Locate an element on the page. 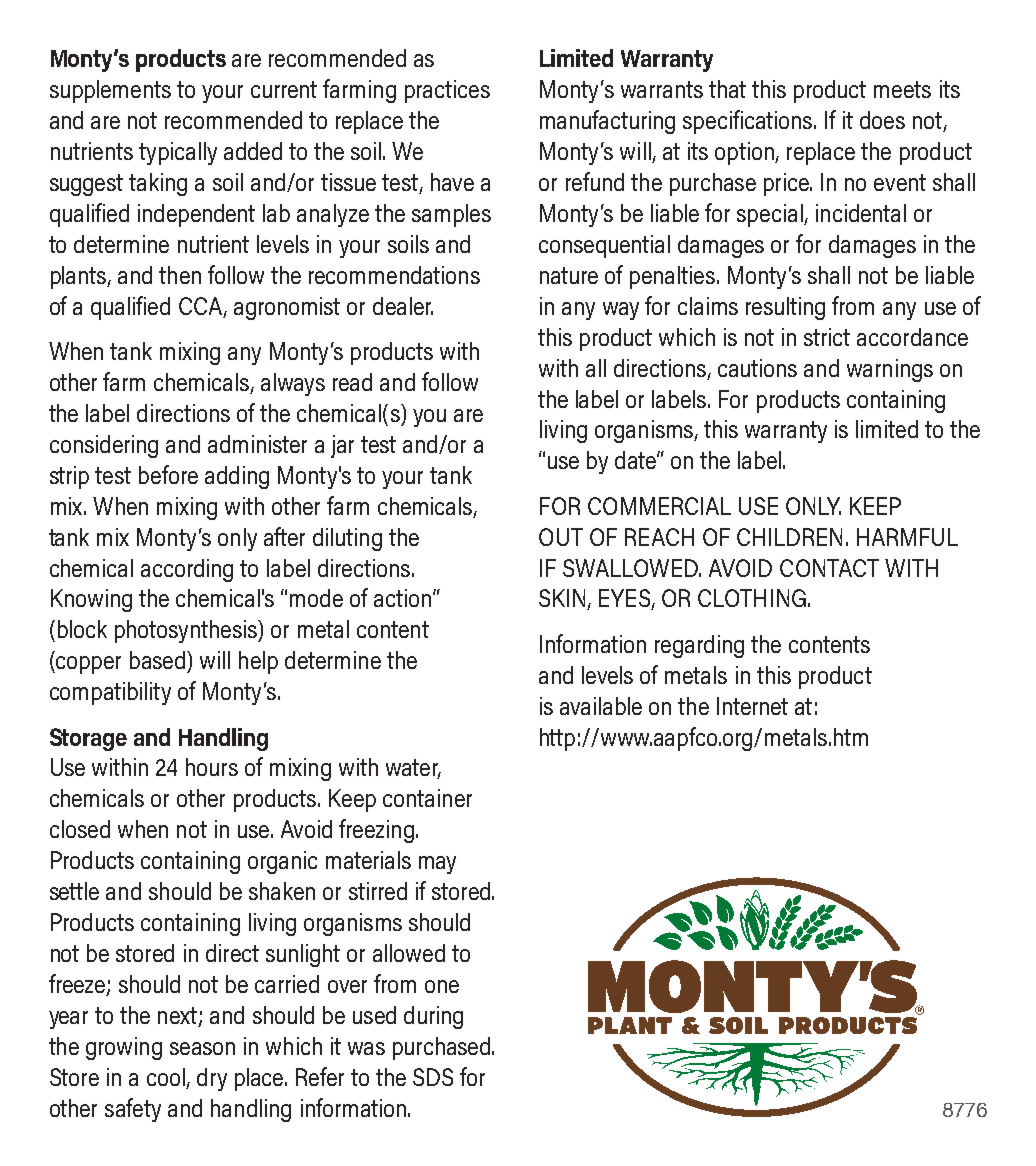 The width and height of the document is (1036, 1166). Internet is located at coordinates (752, 706).
